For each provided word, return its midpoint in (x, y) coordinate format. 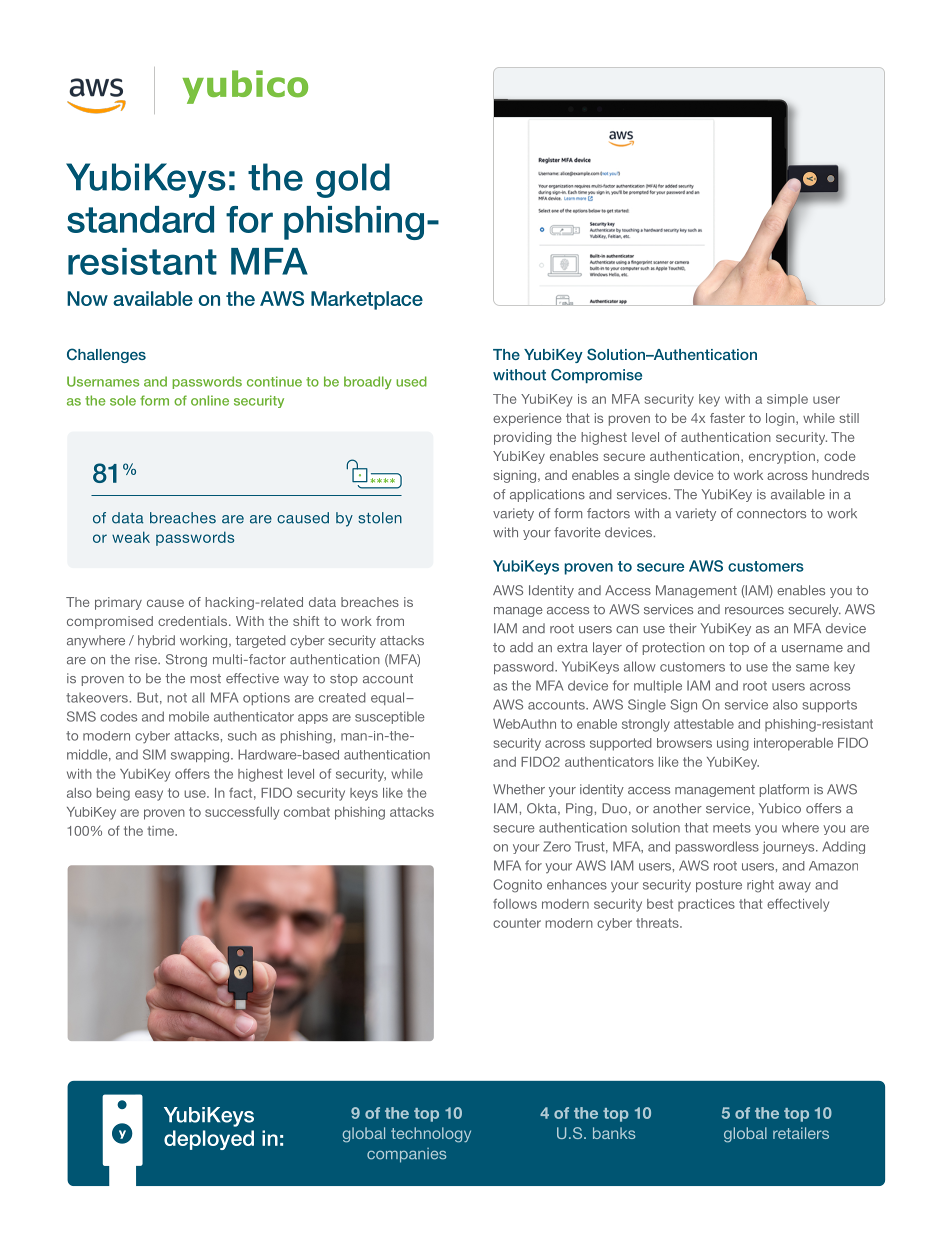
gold (353, 180)
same (812, 668)
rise (147, 659)
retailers (801, 1133)
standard (140, 219)
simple (787, 400)
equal (389, 698)
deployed (209, 1140)
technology (431, 1135)
